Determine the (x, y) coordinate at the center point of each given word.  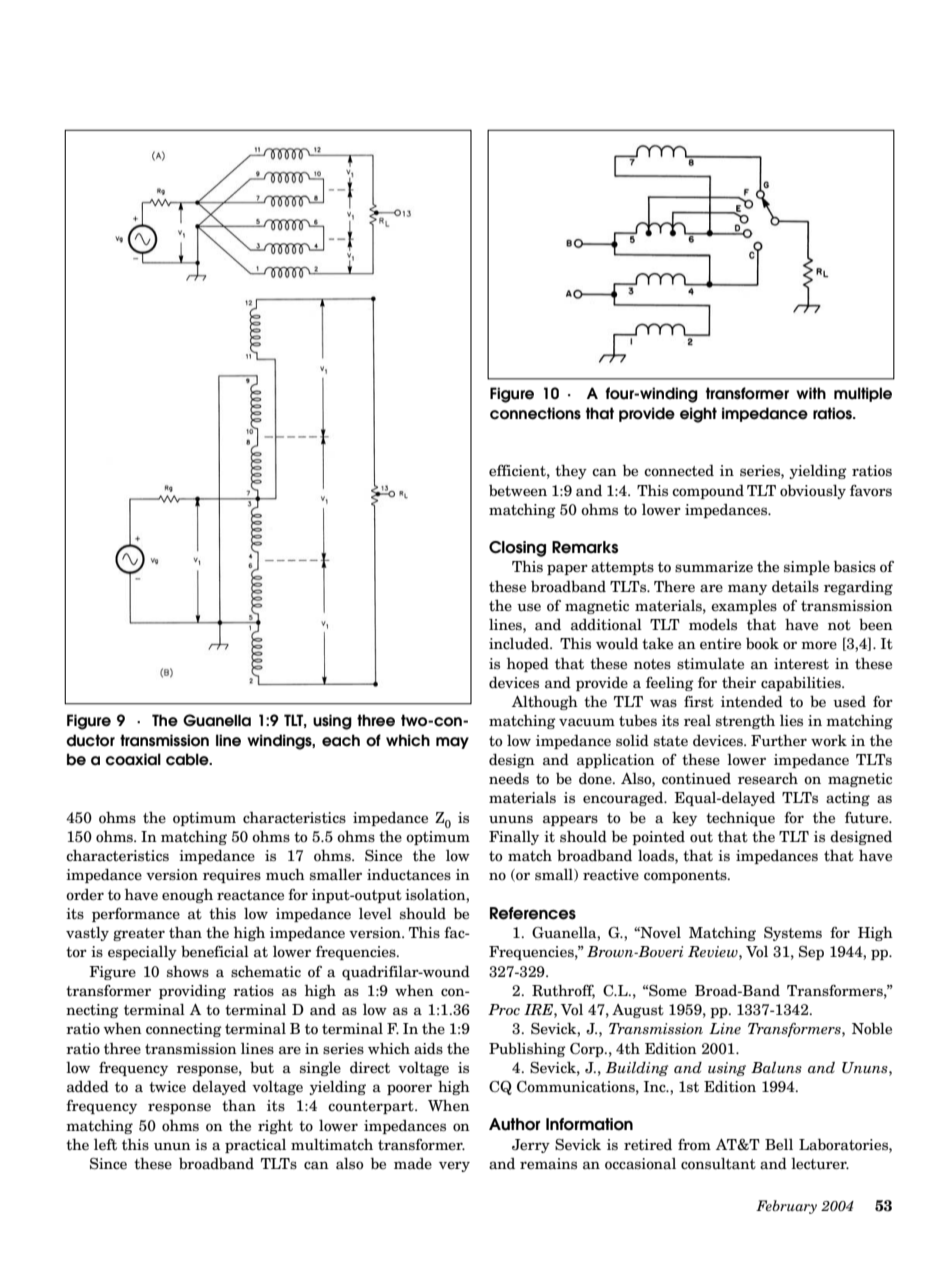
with (811, 393)
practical (255, 1146)
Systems (793, 934)
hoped (528, 664)
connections (535, 413)
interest (801, 664)
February (786, 1207)
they (571, 471)
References (533, 913)
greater (139, 934)
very (454, 1166)
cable (188, 759)
